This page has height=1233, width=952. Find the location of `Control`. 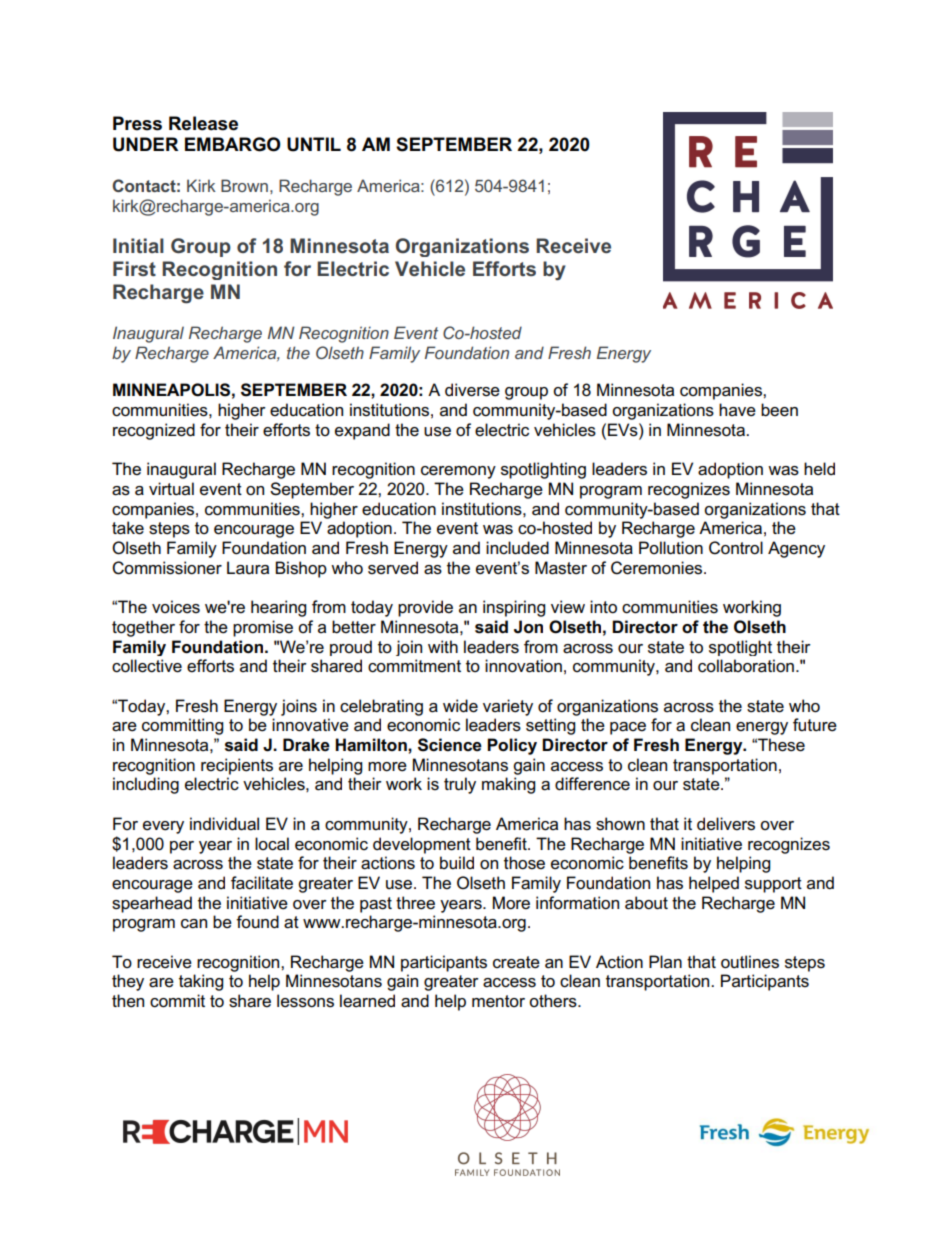

Control is located at coordinates (736, 548).
